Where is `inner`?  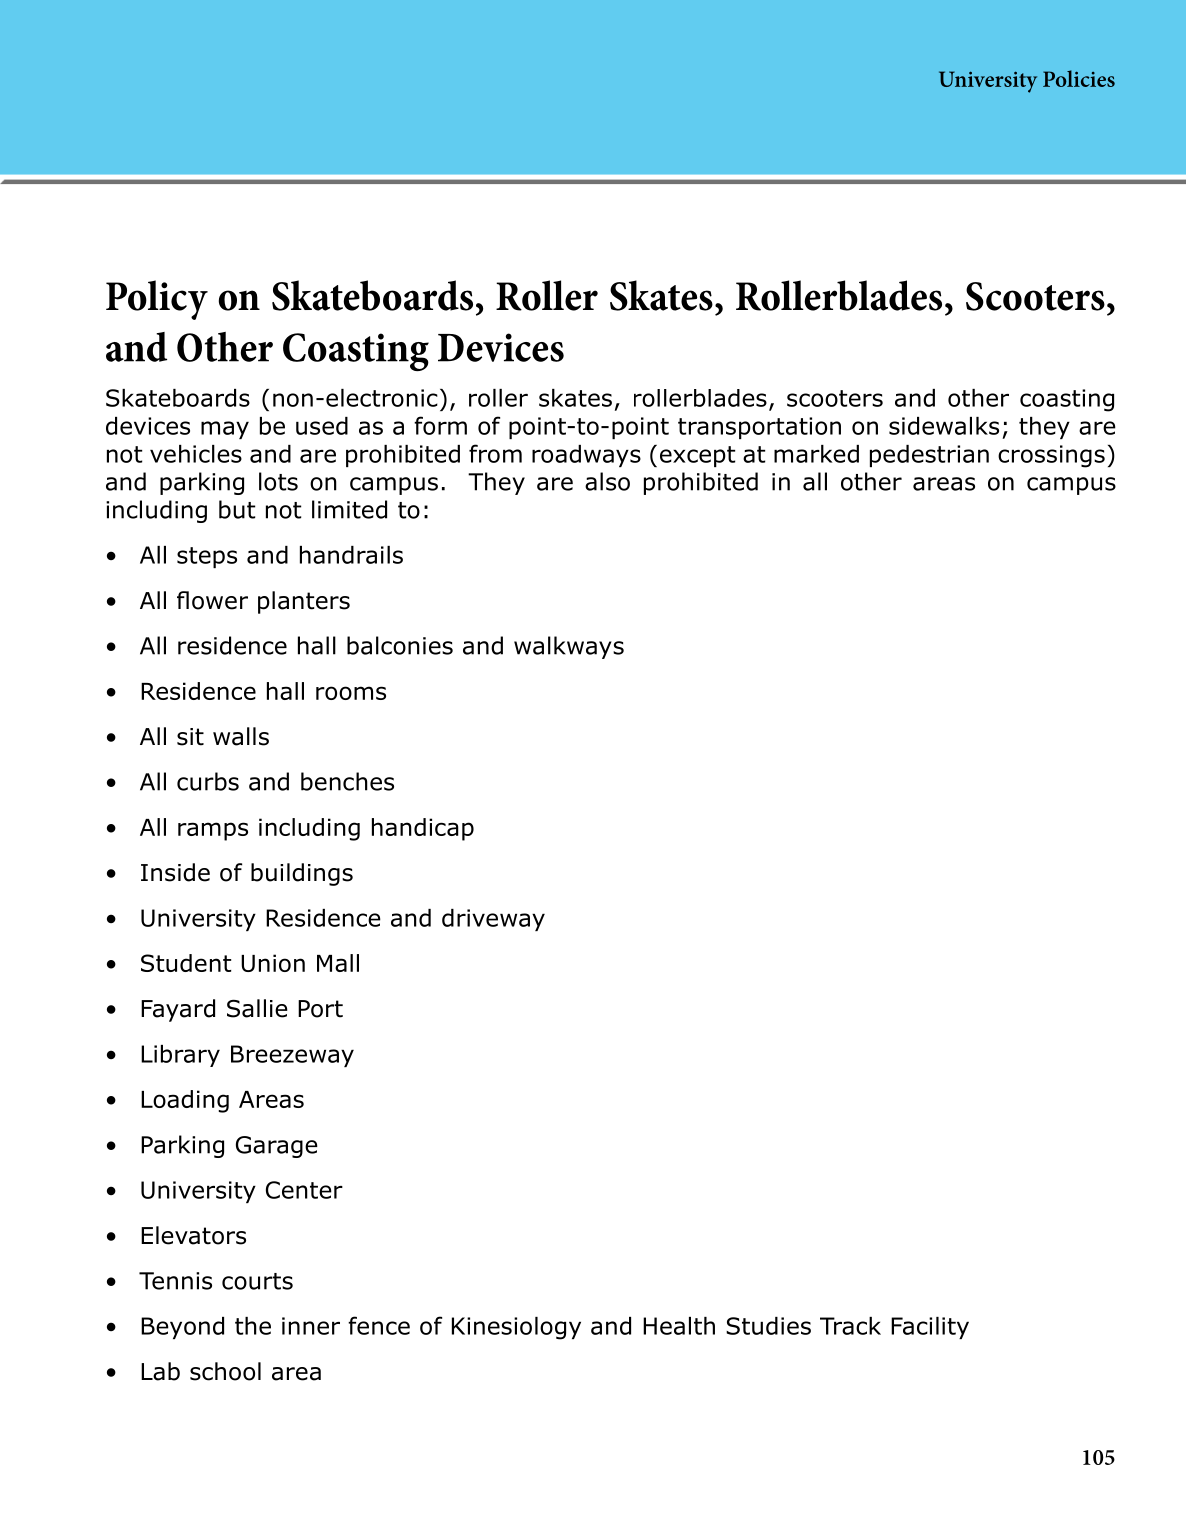 inner is located at coordinates (311, 1326).
